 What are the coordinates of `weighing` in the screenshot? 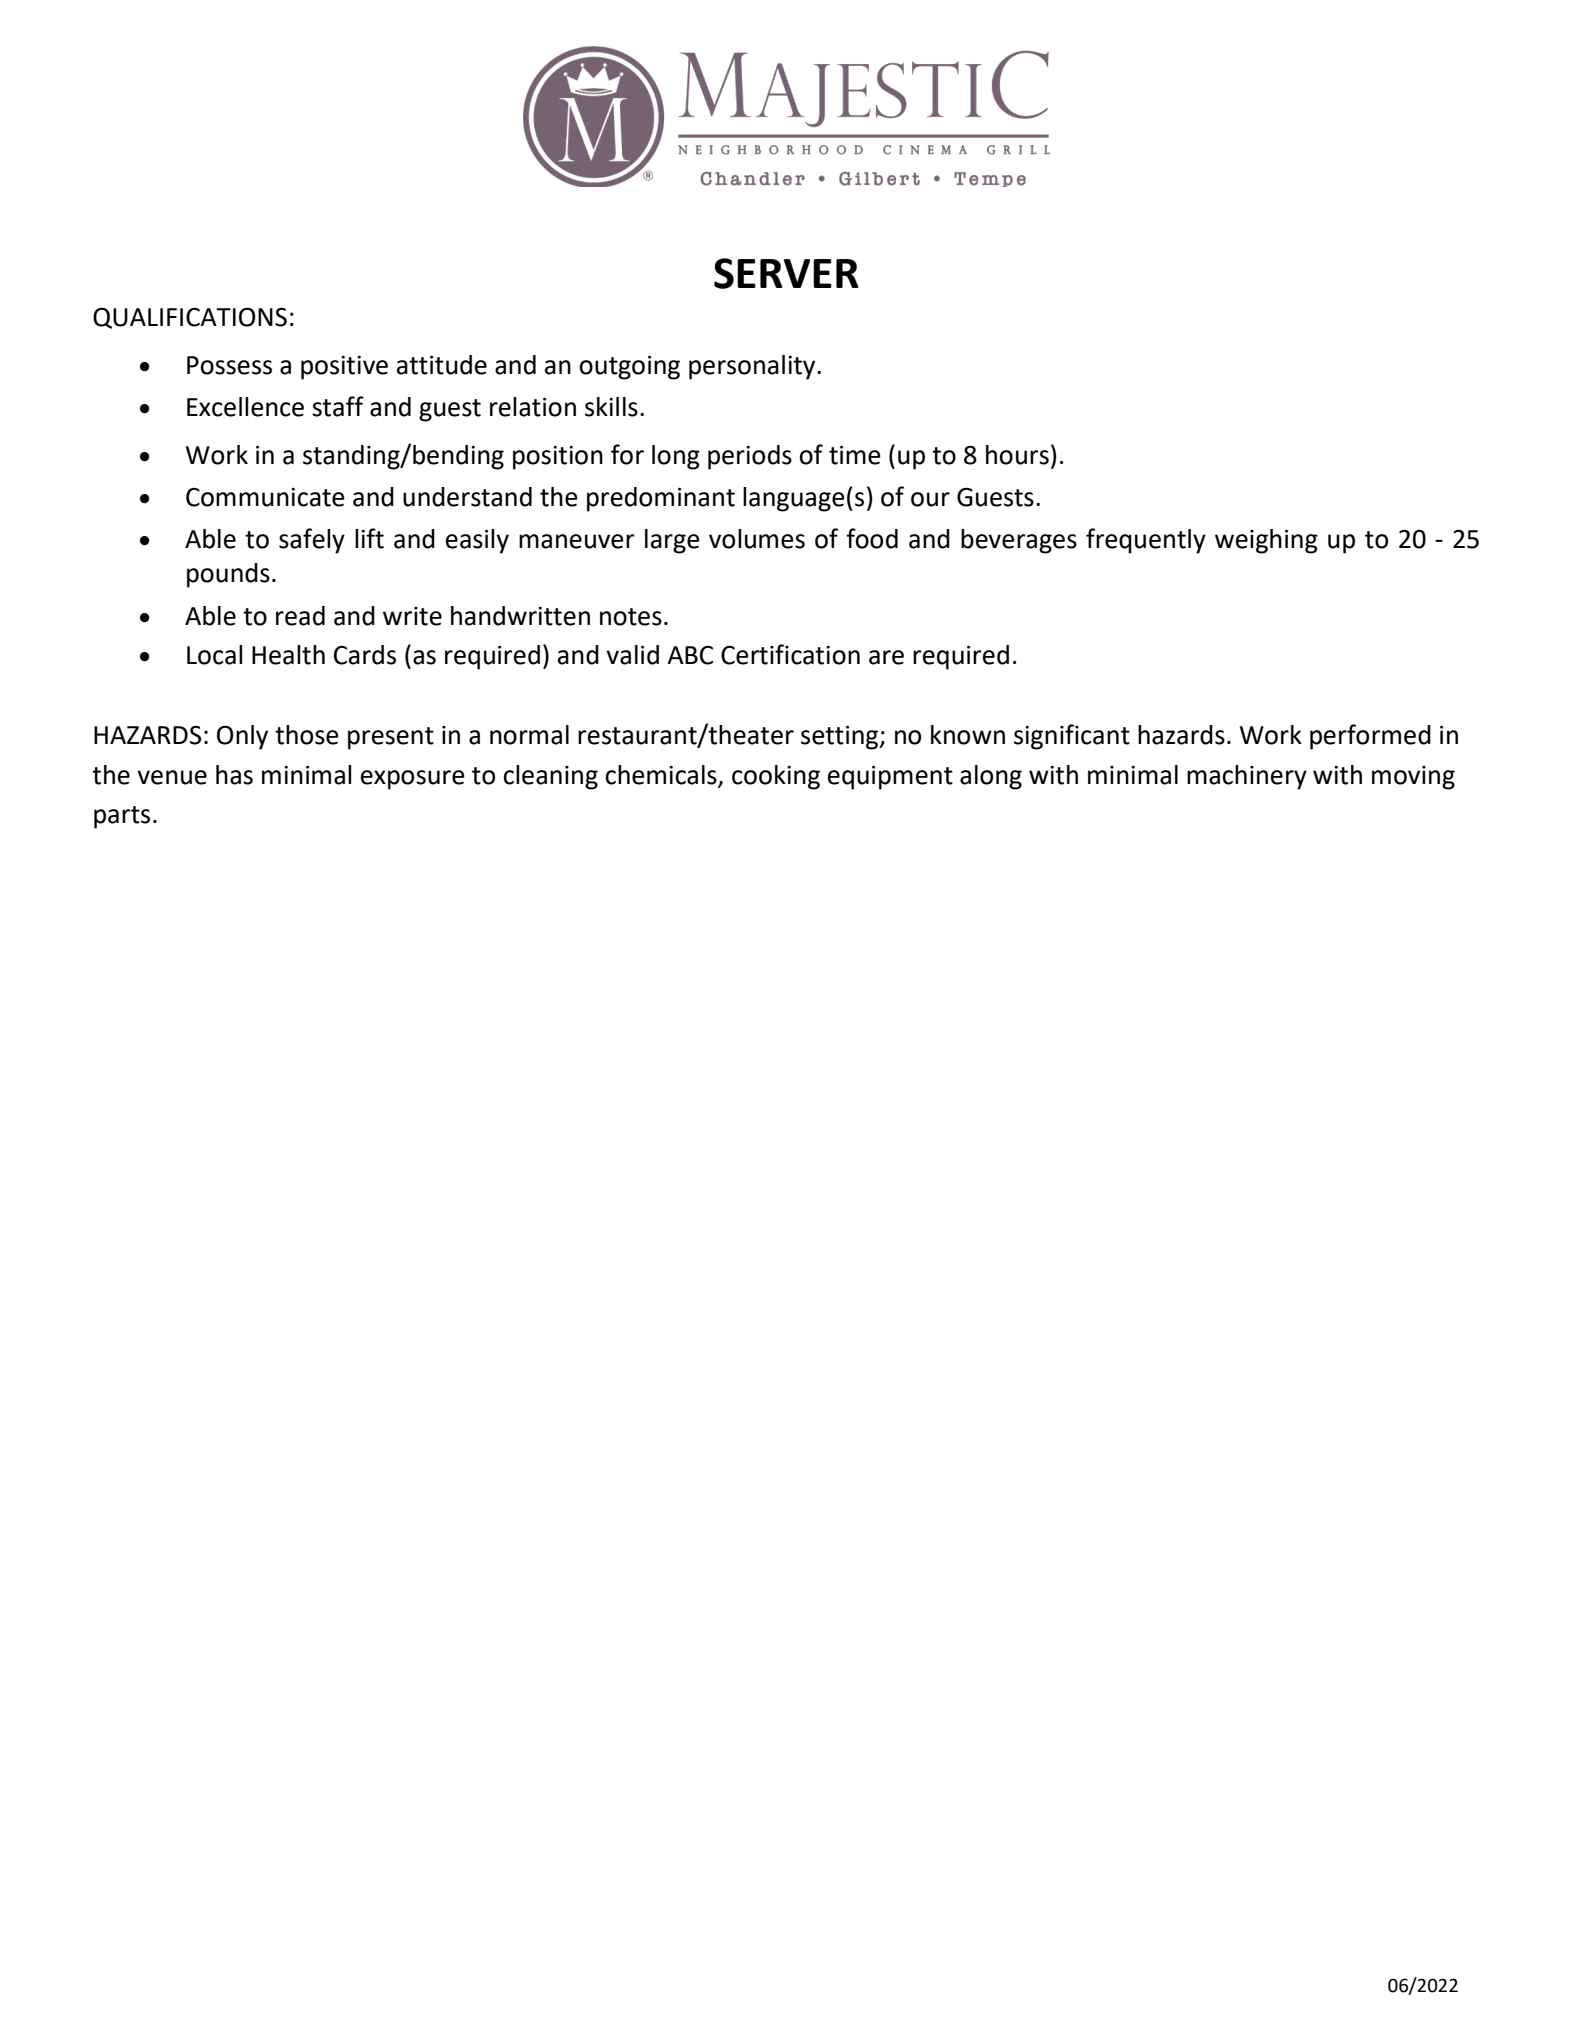 It's located at (1266, 541).
